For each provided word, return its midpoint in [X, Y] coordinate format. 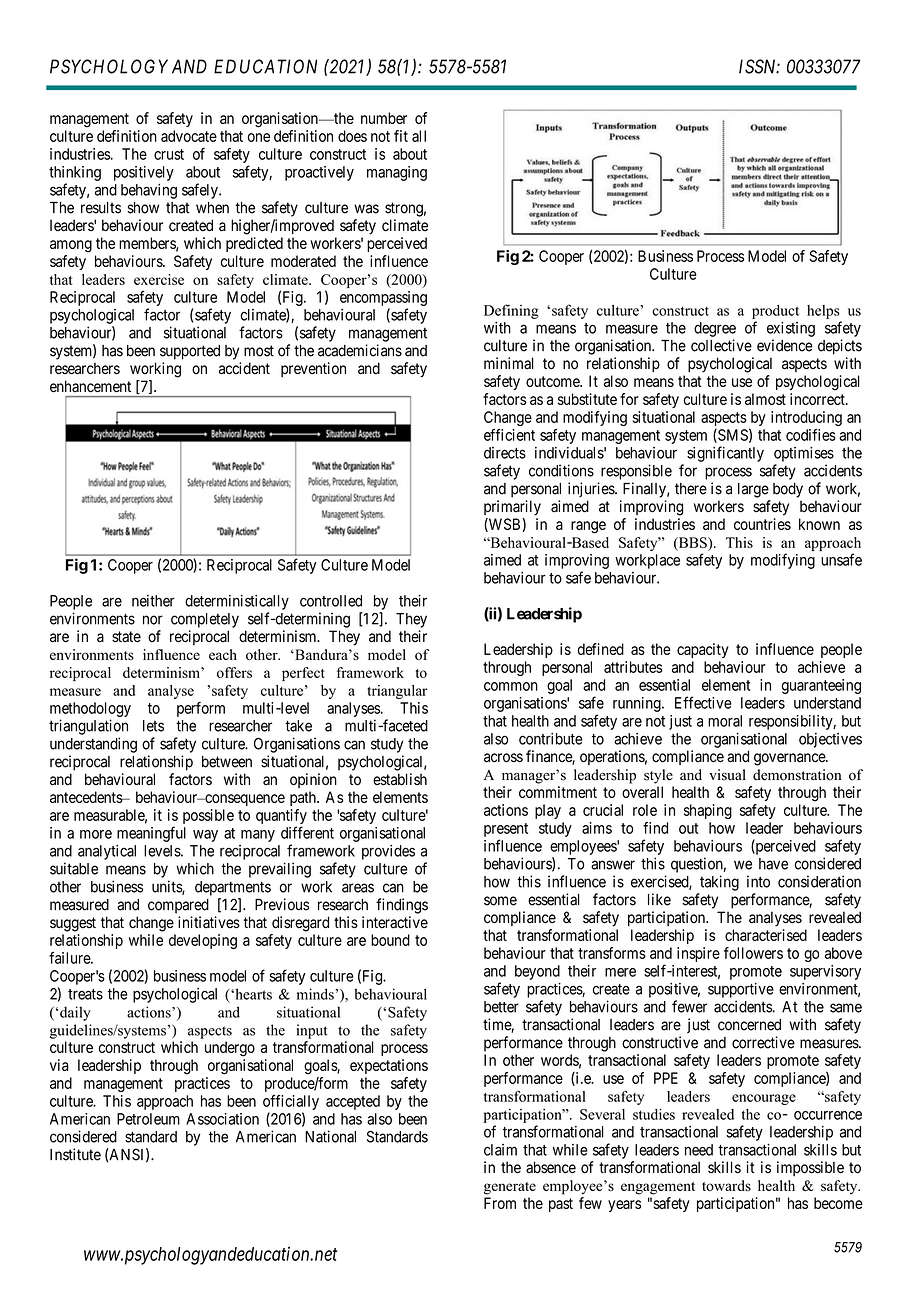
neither [153, 601]
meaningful [151, 834]
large [753, 490]
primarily [512, 508]
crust [169, 154]
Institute [75, 1154]
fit [401, 136]
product [775, 312]
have [773, 864]
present [506, 830]
